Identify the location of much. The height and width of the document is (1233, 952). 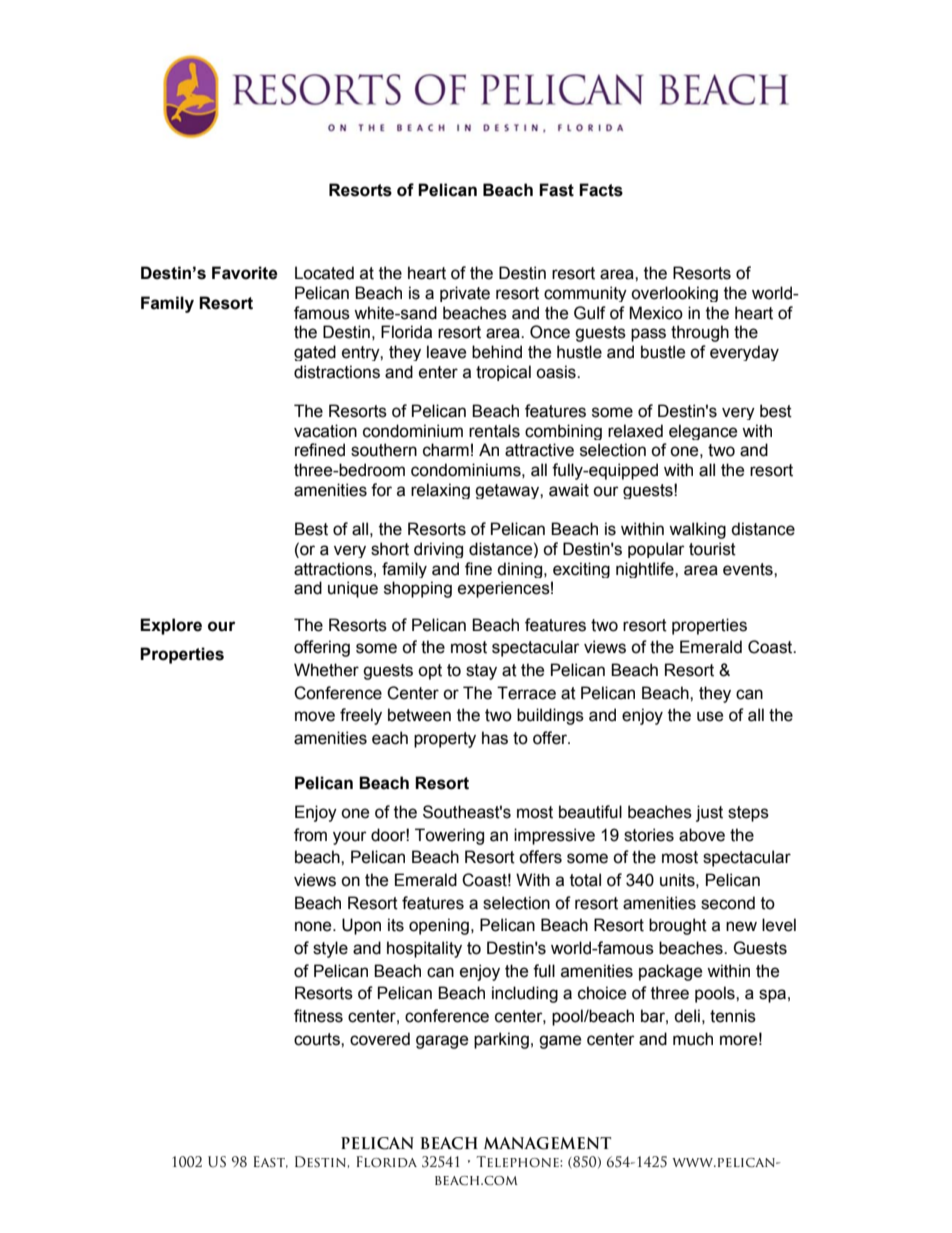
(693, 1039).
